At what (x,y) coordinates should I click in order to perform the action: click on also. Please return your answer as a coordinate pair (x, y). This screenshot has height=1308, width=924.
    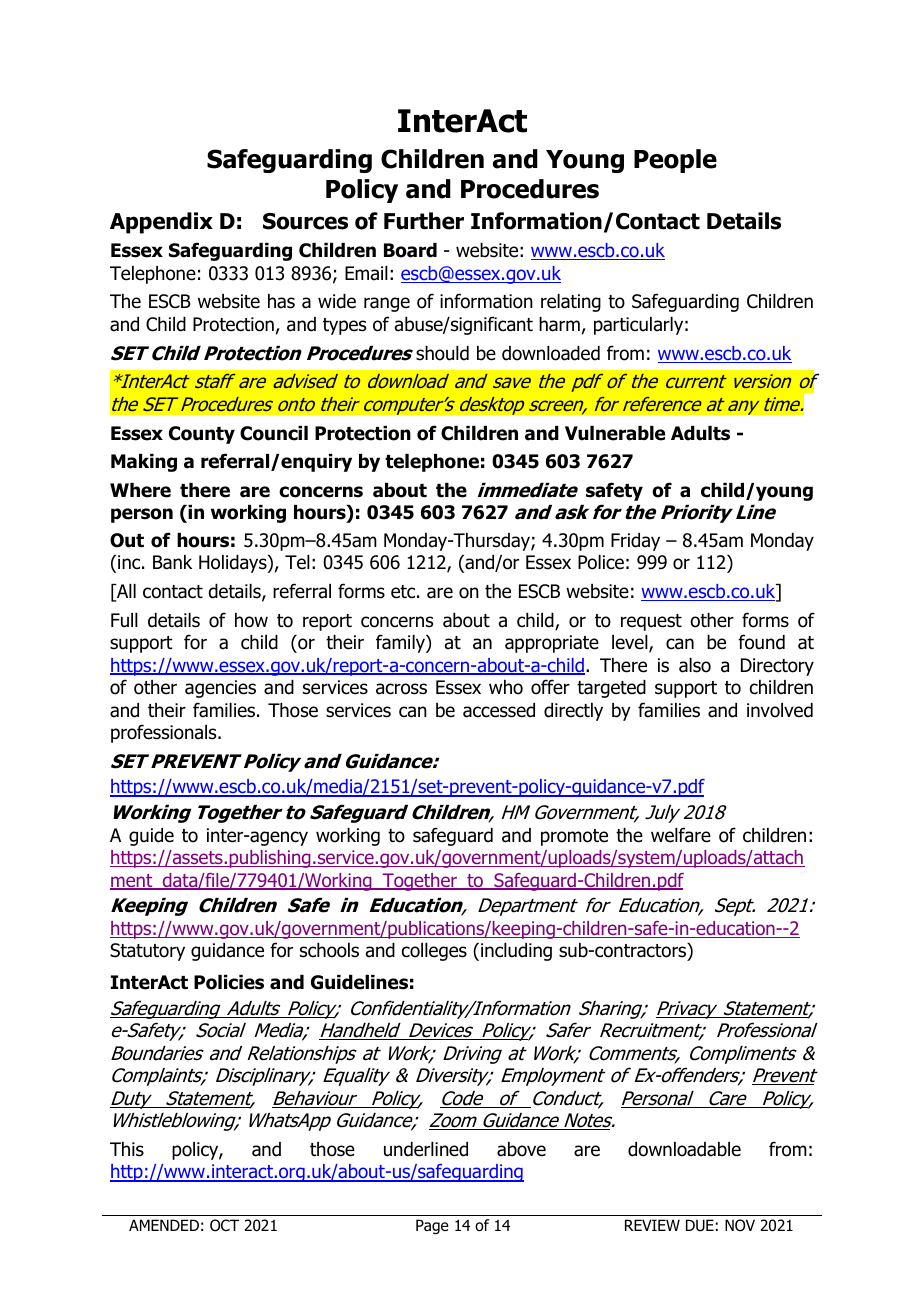
    Looking at the image, I should click on (695, 665).
